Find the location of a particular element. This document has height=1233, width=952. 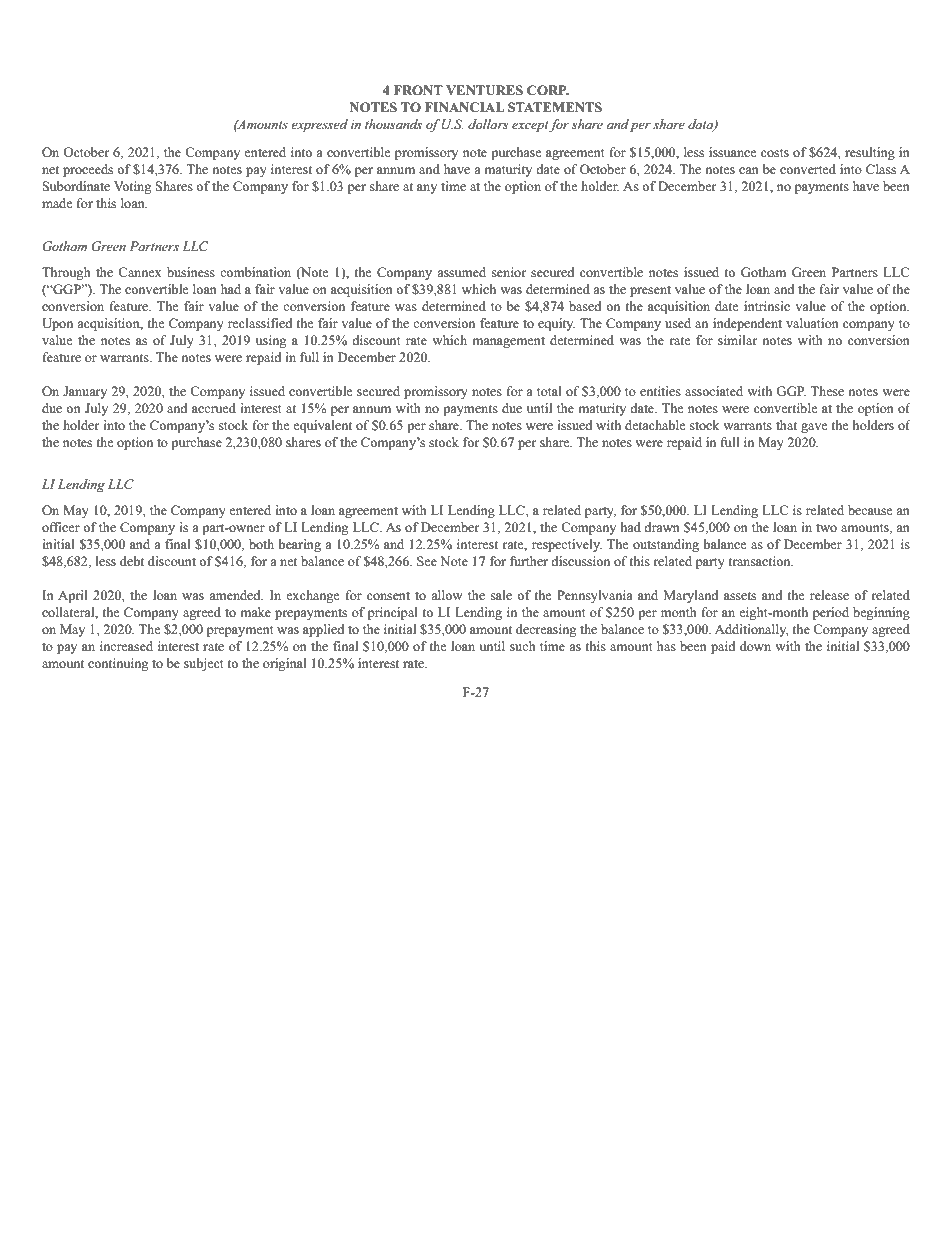

FINANCIAL is located at coordinates (465, 107).
